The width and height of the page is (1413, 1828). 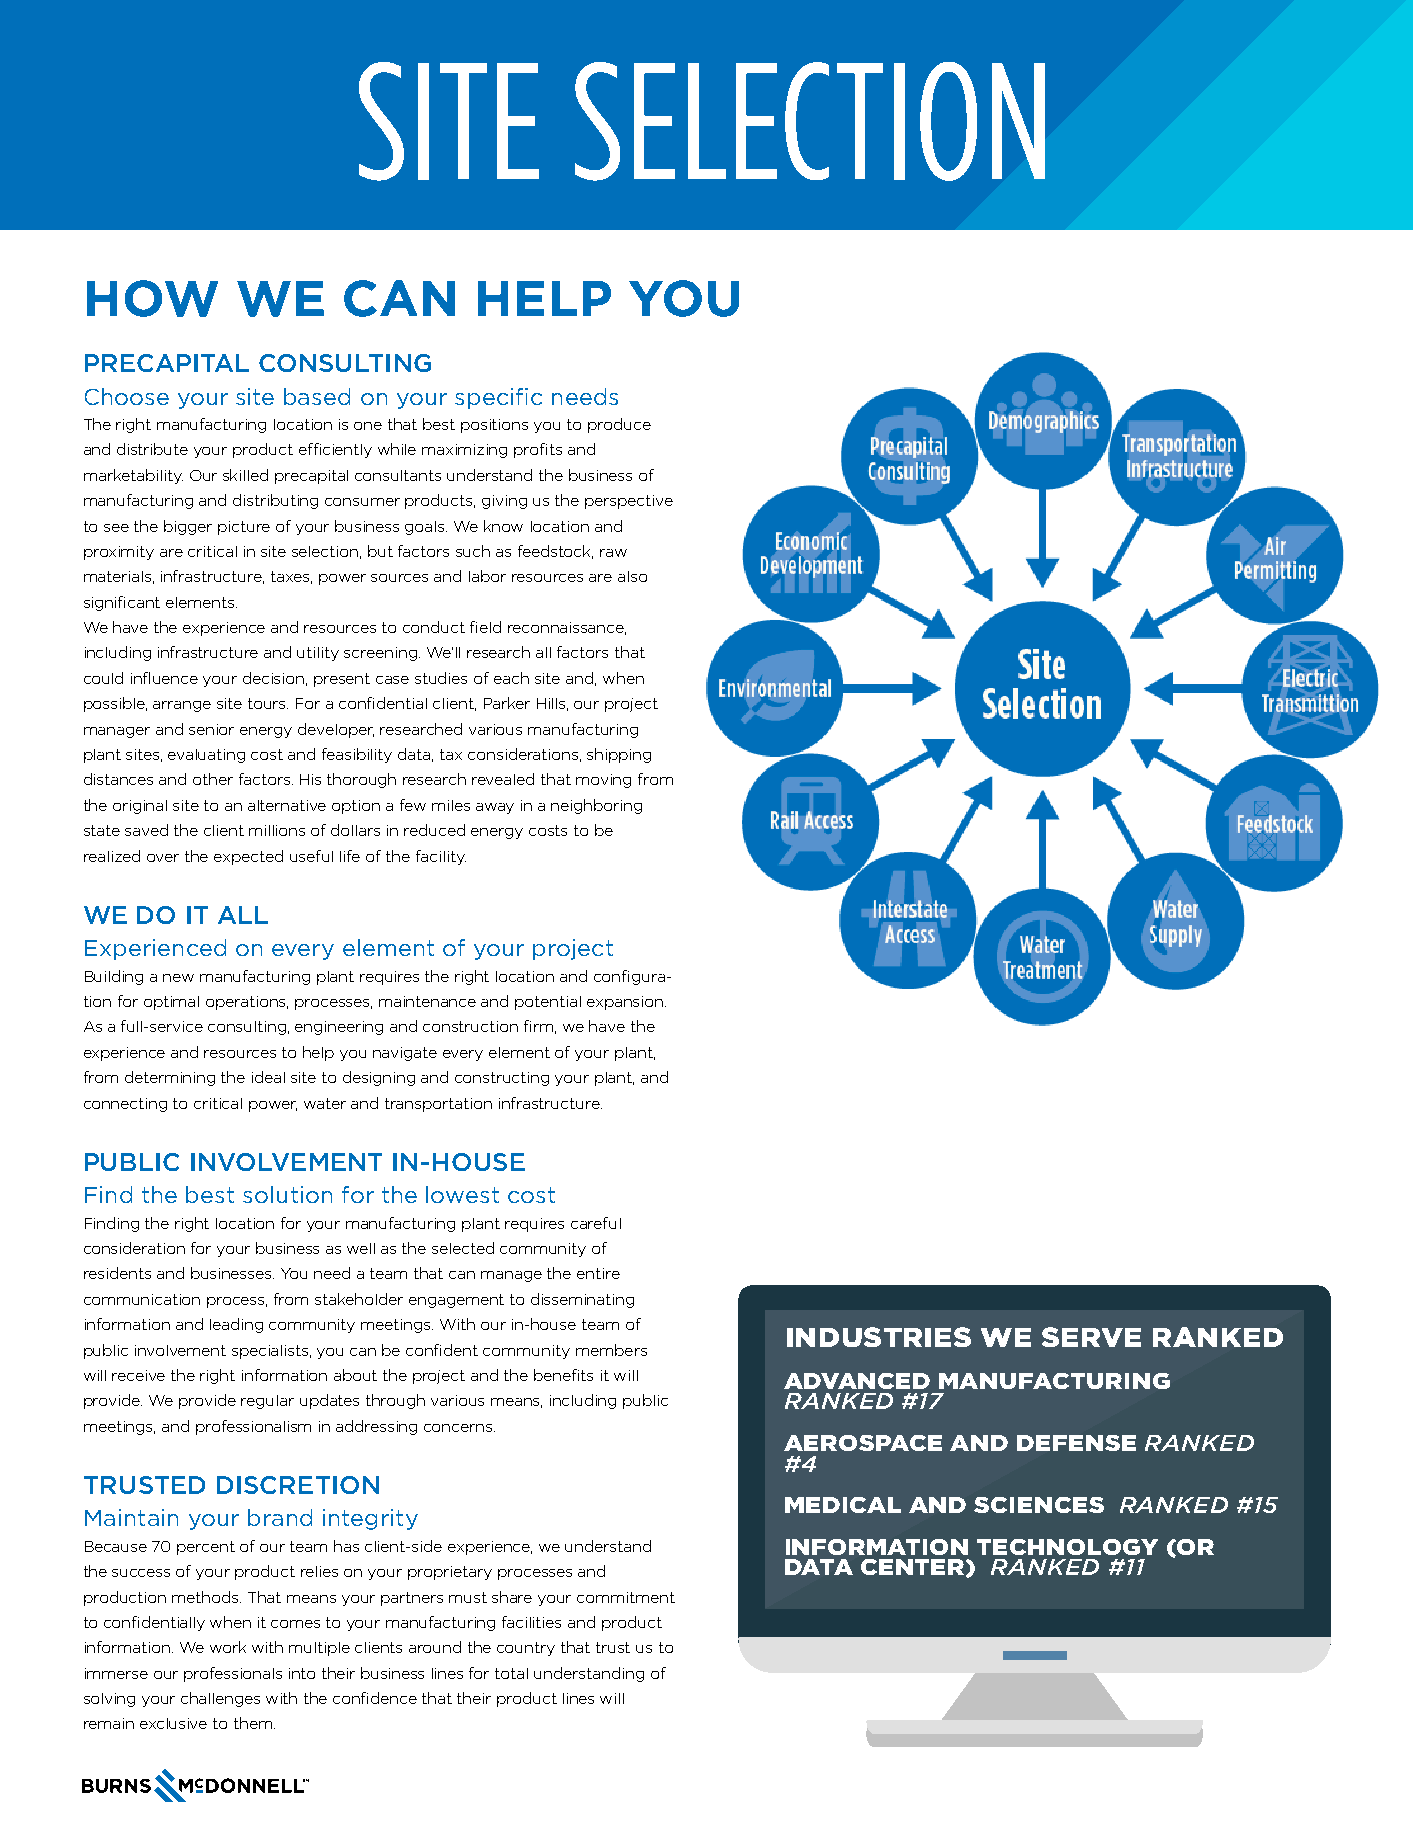 What do you see at coordinates (611, 1350) in the page?
I see `members` at bounding box center [611, 1350].
